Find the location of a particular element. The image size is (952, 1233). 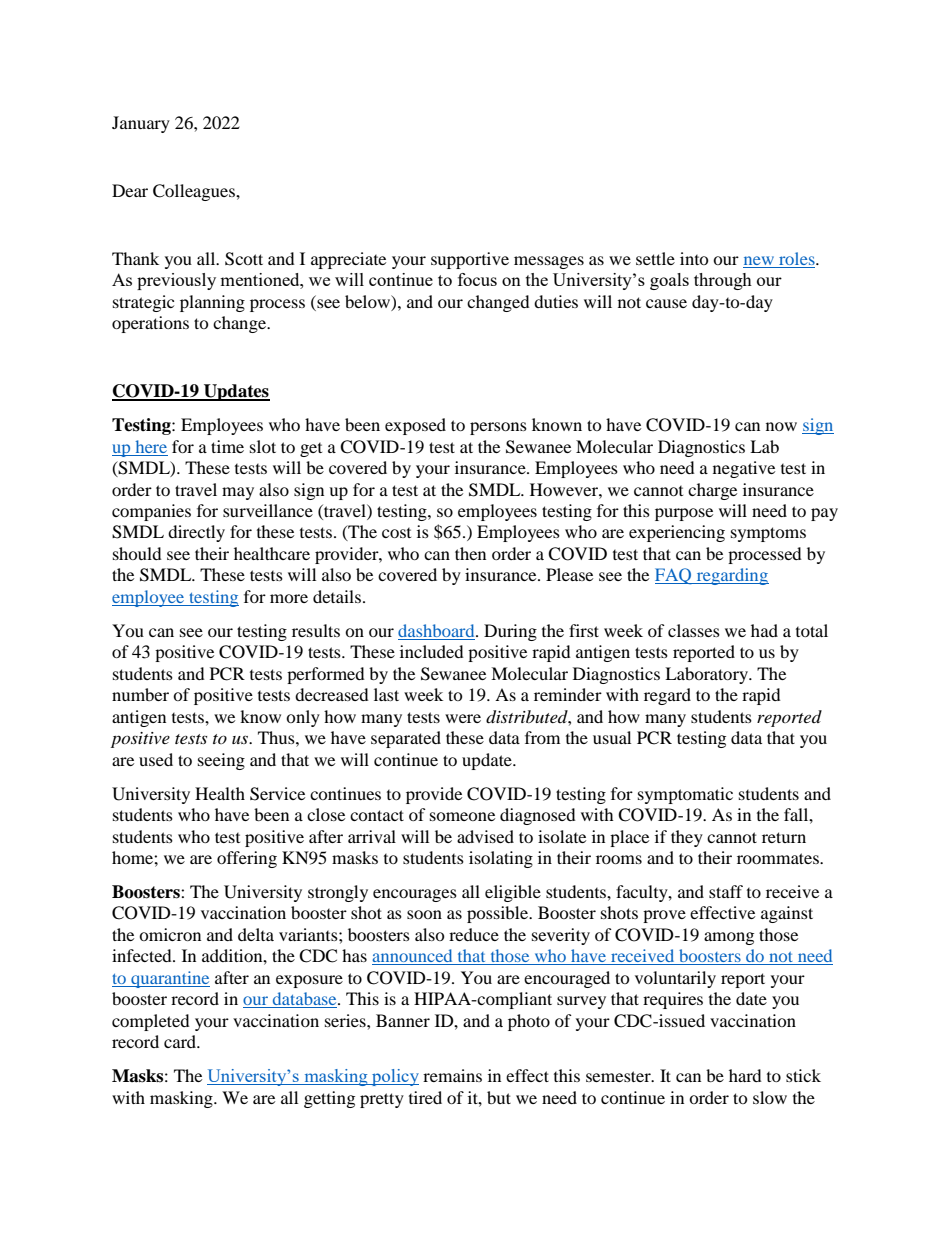

return is located at coordinates (784, 837).
